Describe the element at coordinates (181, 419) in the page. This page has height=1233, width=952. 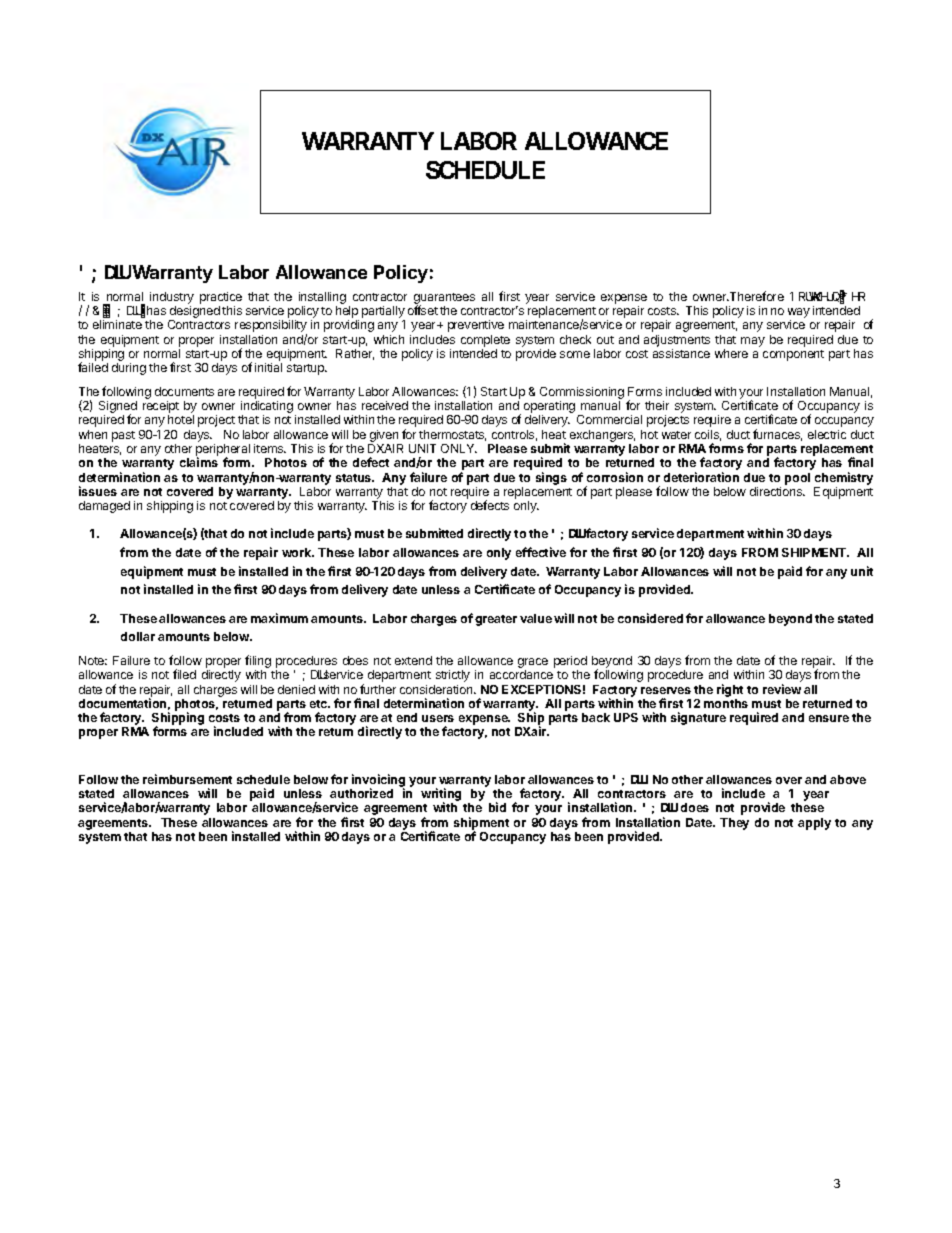
I see `hotel` at that location.
